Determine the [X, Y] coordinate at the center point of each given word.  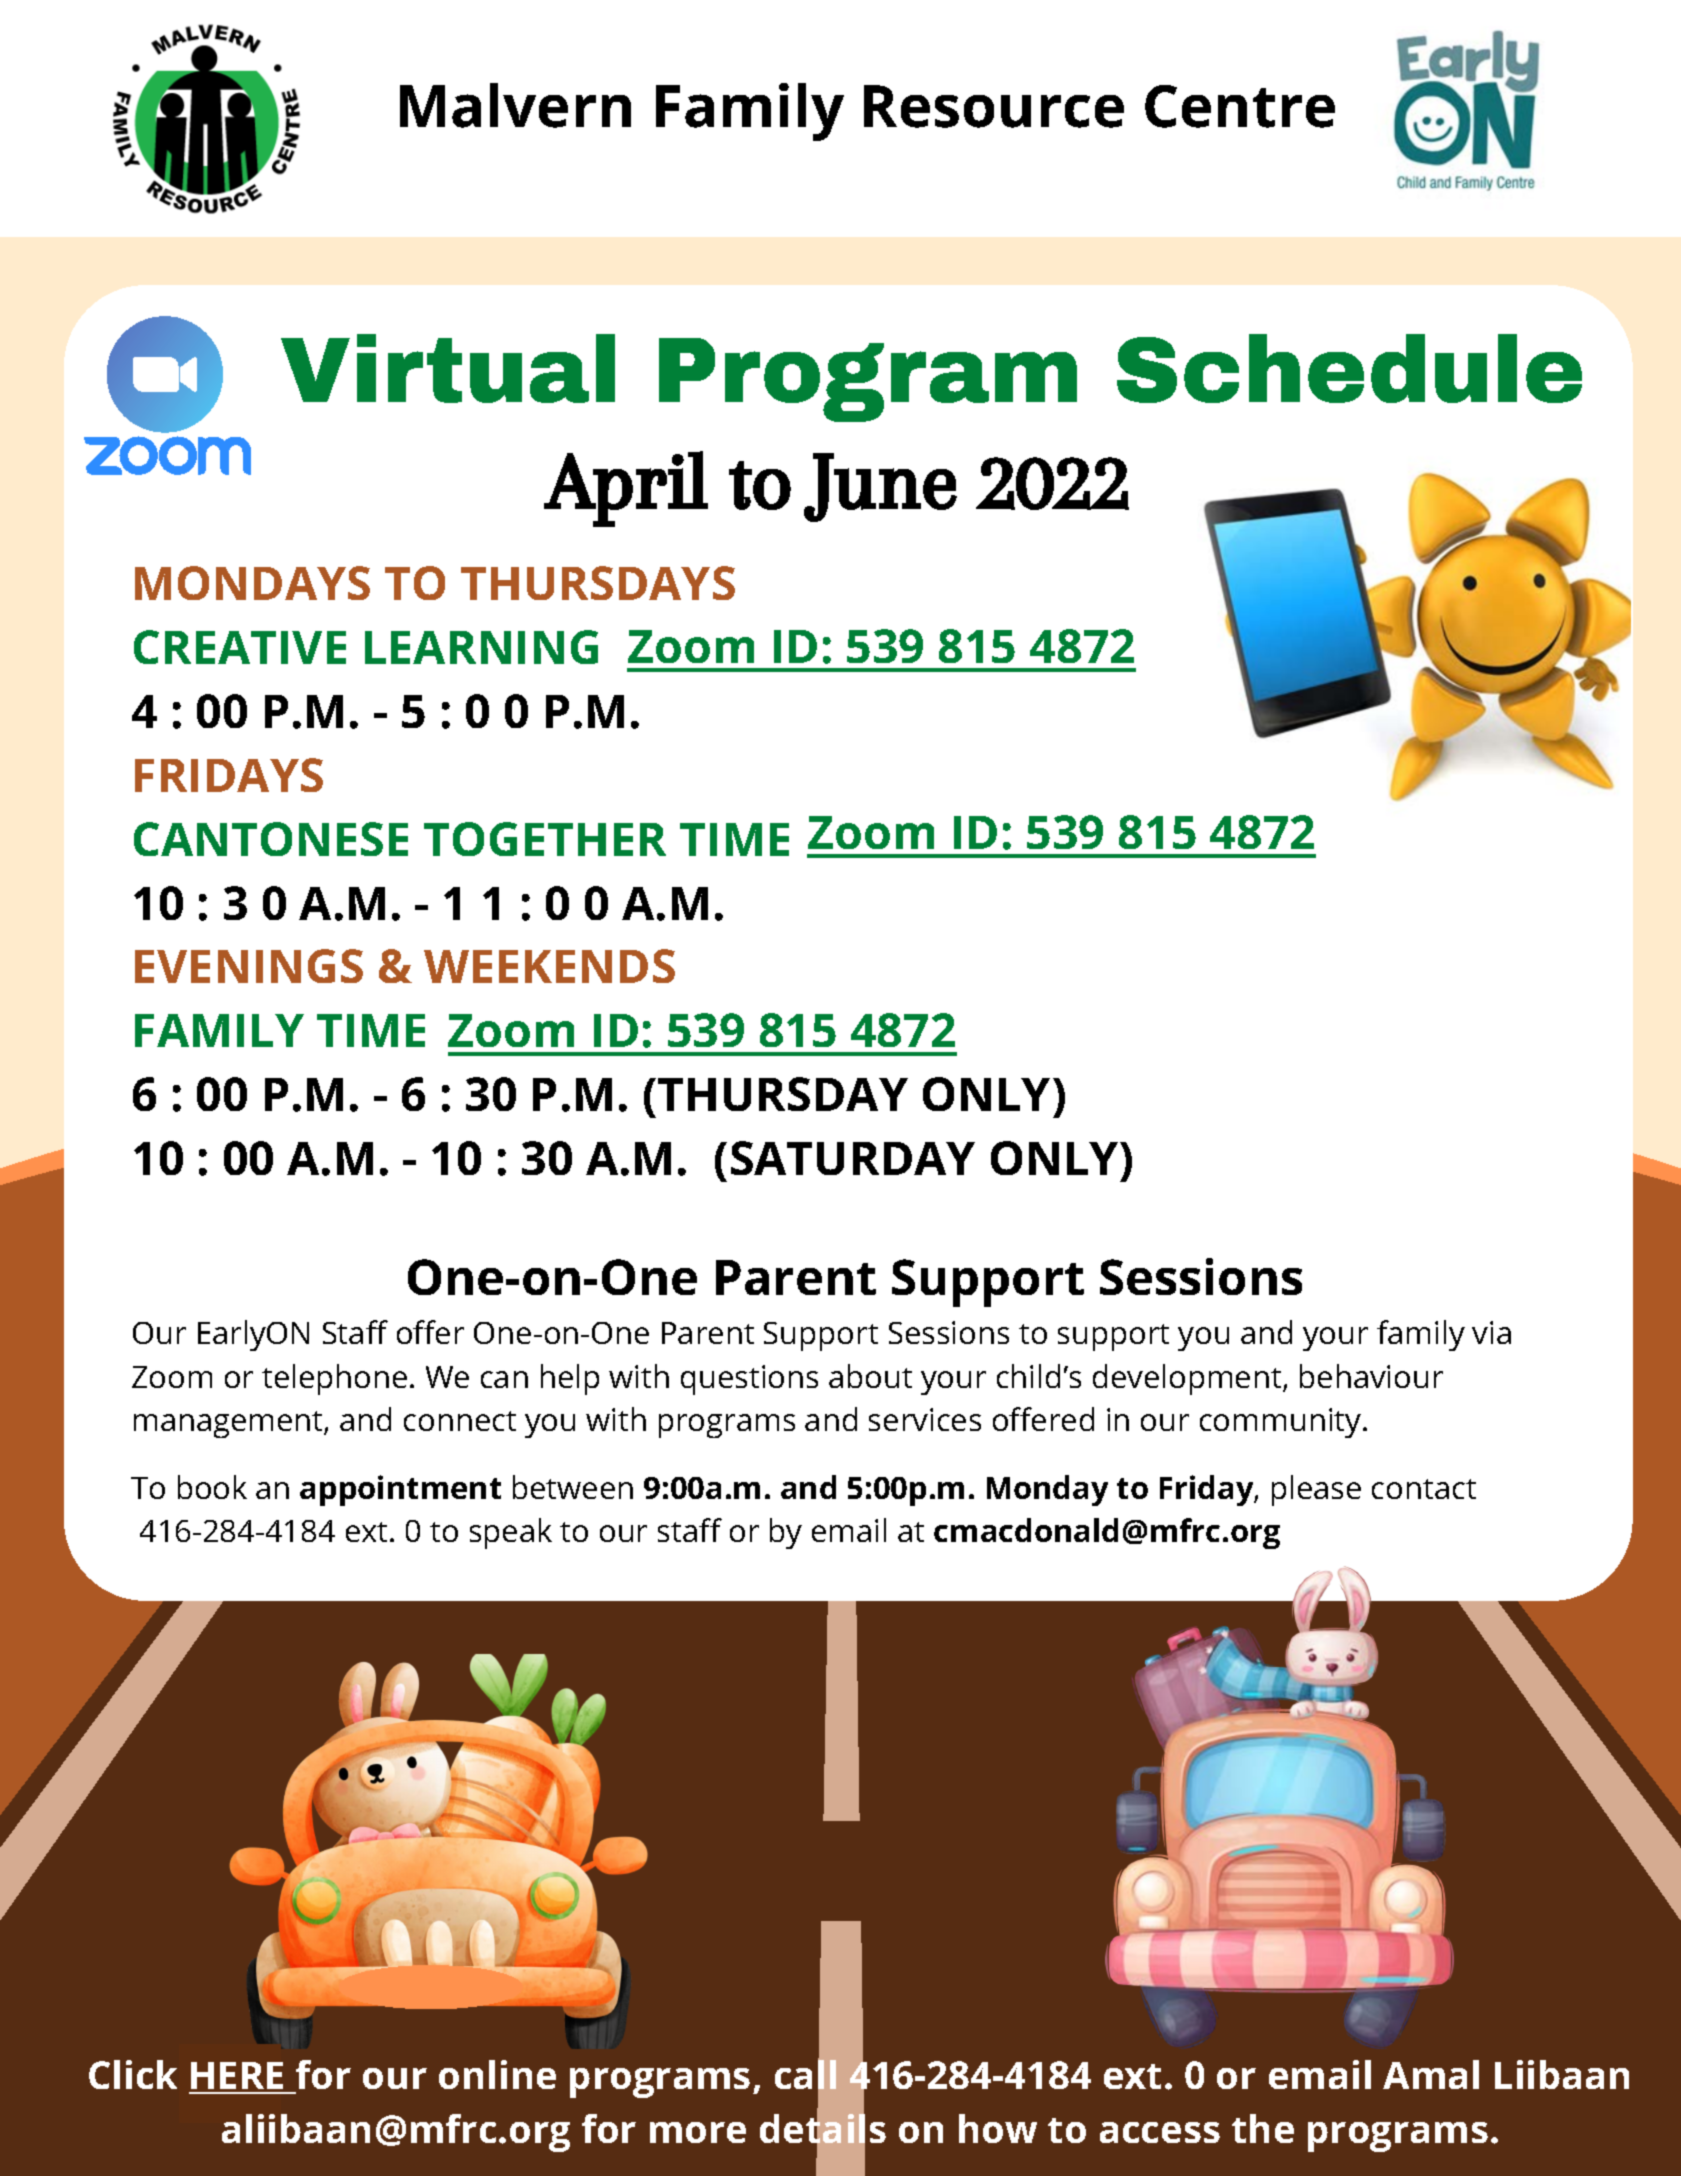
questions [749, 1380]
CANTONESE [271, 839]
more [698, 2132]
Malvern [515, 105]
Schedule [1349, 368]
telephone [334, 1379]
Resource [994, 106]
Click [133, 2074]
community [1280, 1423]
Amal [1431, 2074]
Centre [1240, 106]
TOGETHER [545, 839]
